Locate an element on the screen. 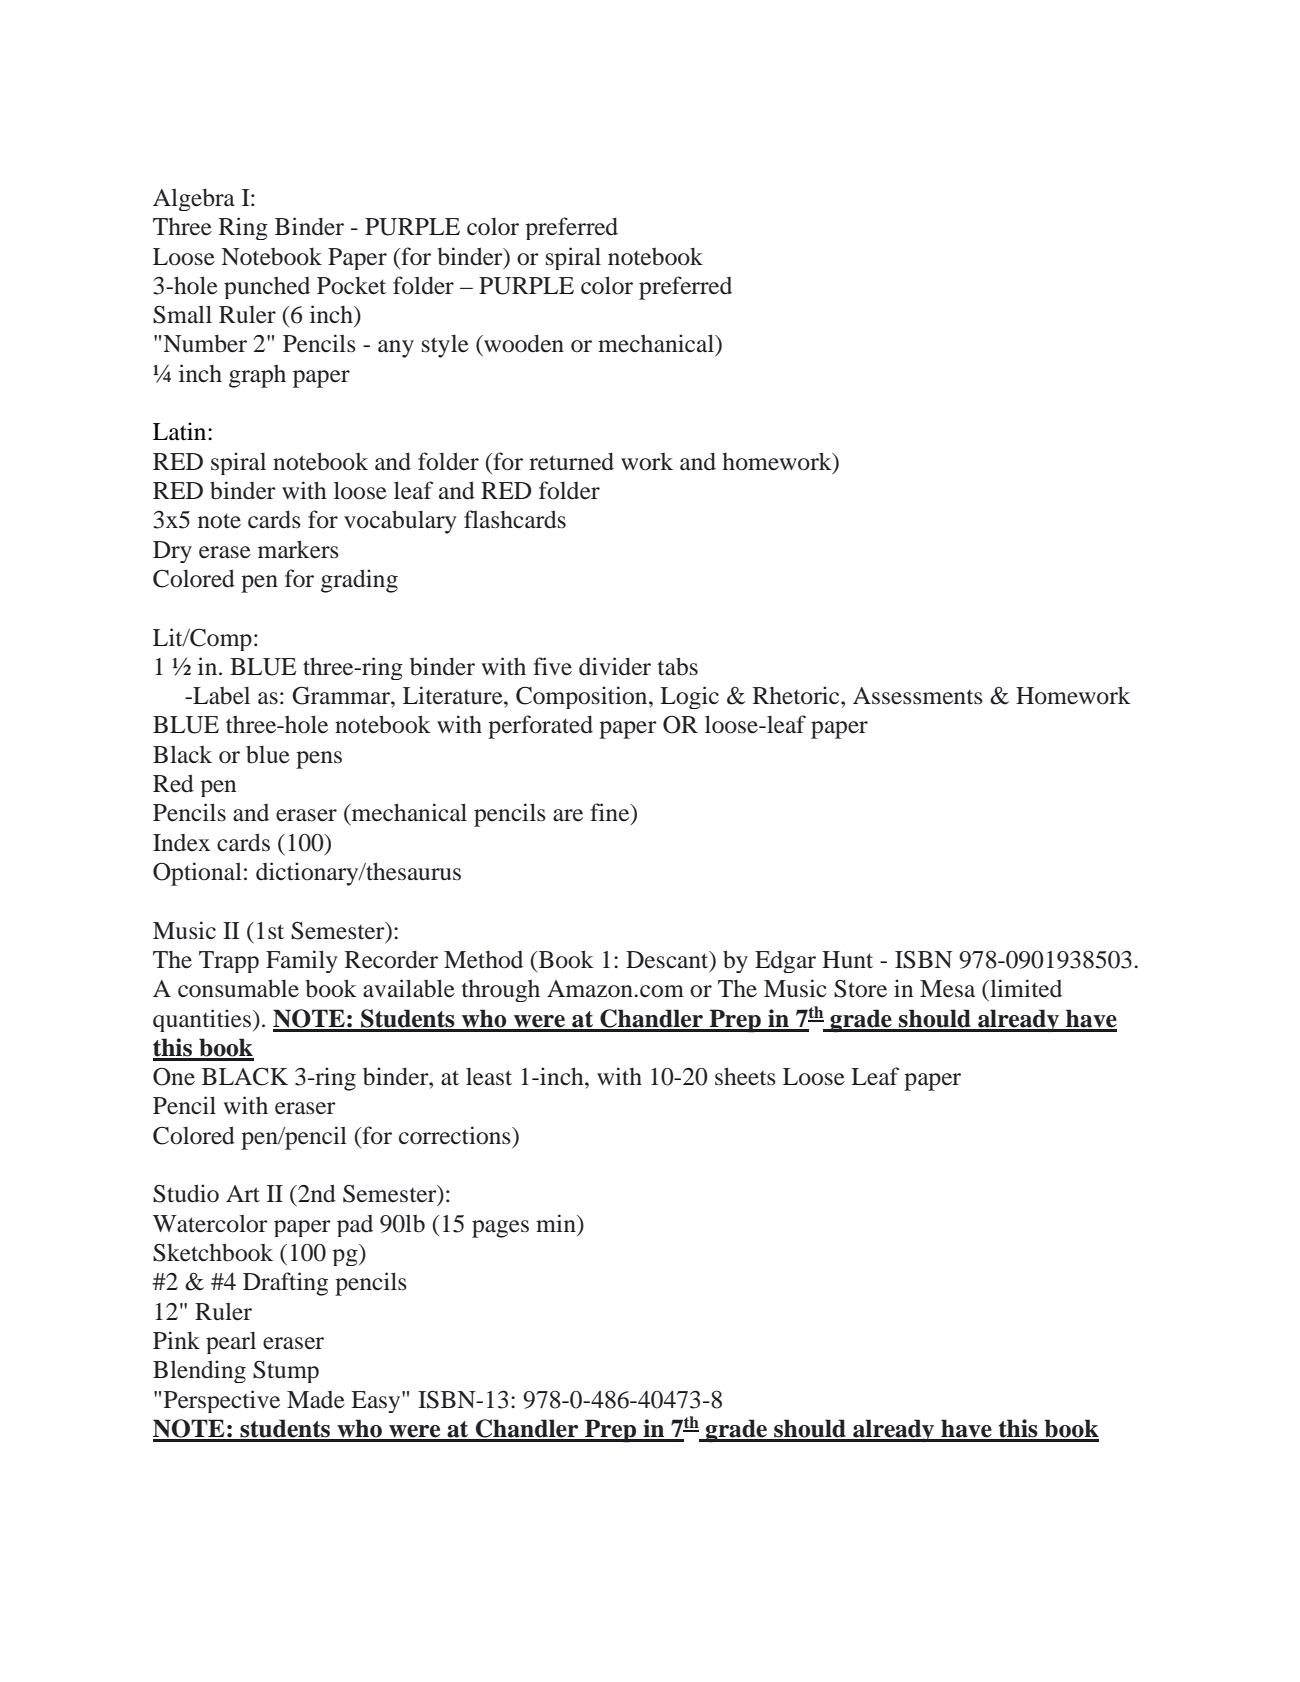  Stump is located at coordinates (286, 1372).
